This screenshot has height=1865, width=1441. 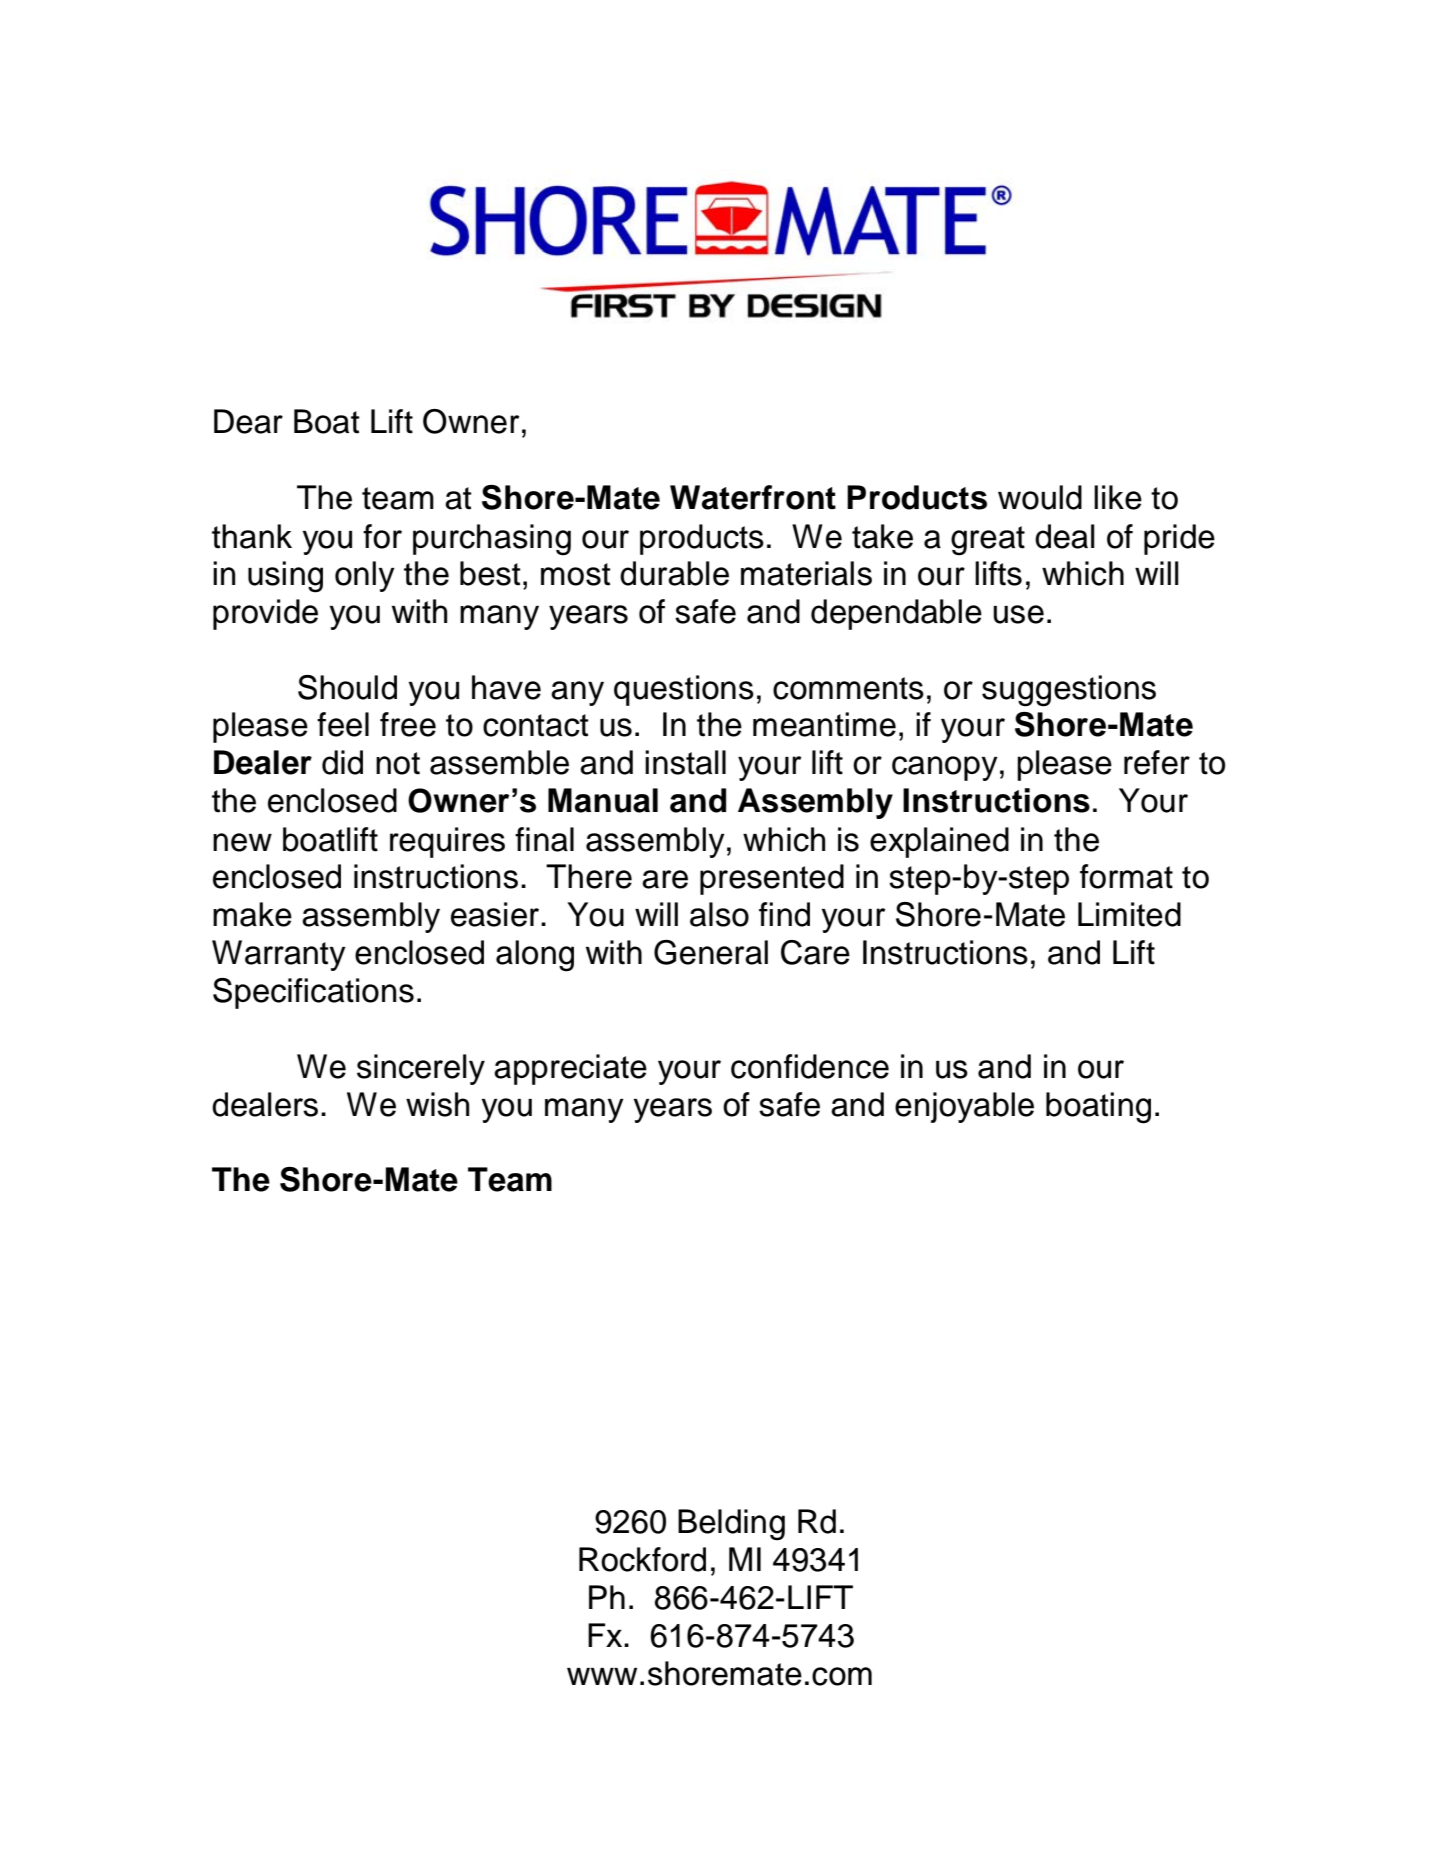 I want to click on Dear, so click(x=248, y=421).
